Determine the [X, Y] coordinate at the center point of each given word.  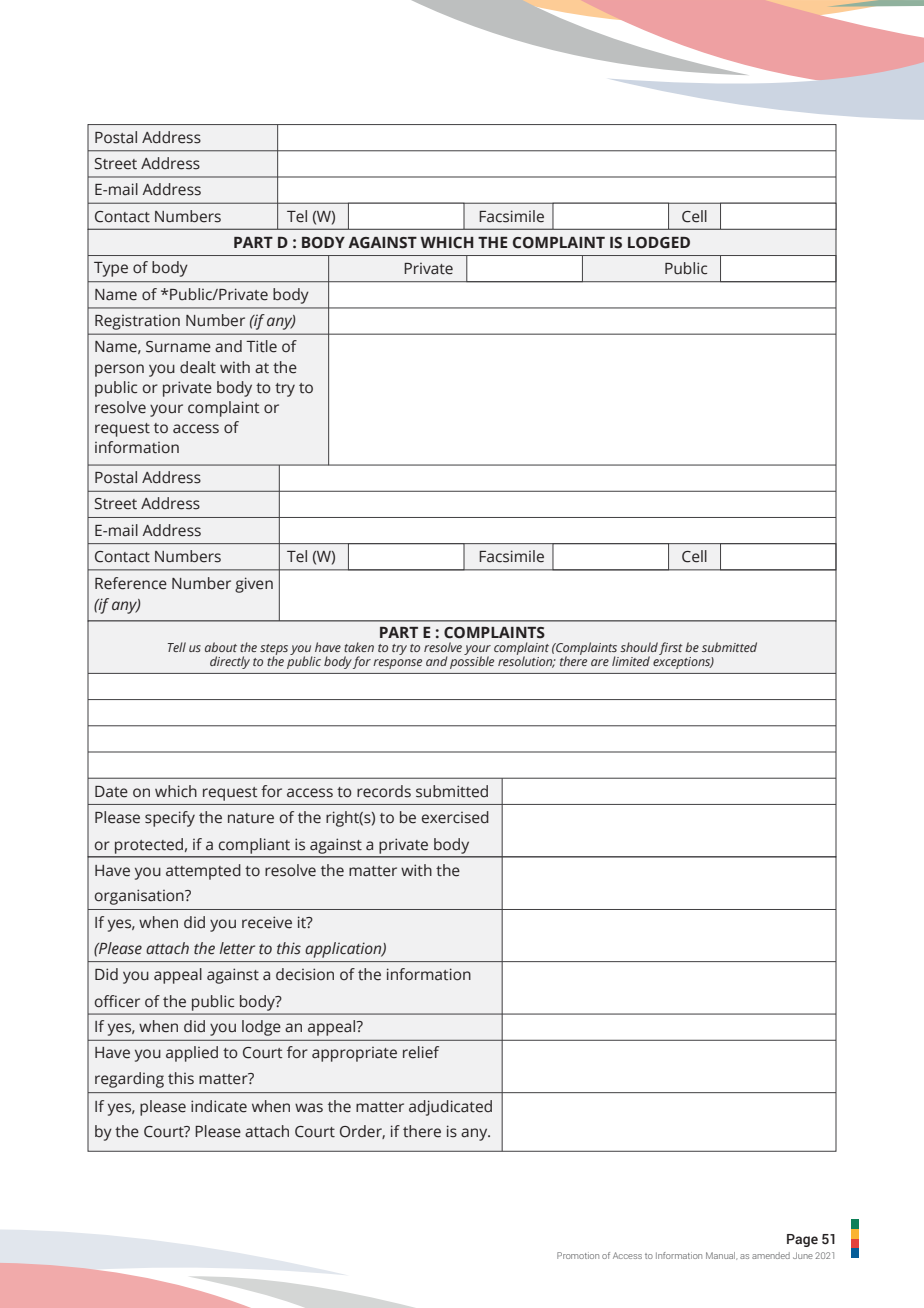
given [254, 585]
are [600, 662]
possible [472, 661]
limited [631, 661]
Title [261, 346]
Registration [137, 322]
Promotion [578, 1255]
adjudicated [450, 1108]
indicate [219, 1106]
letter [237, 948]
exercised [455, 817]
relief [421, 1052]
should [639, 647]
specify [170, 819]
